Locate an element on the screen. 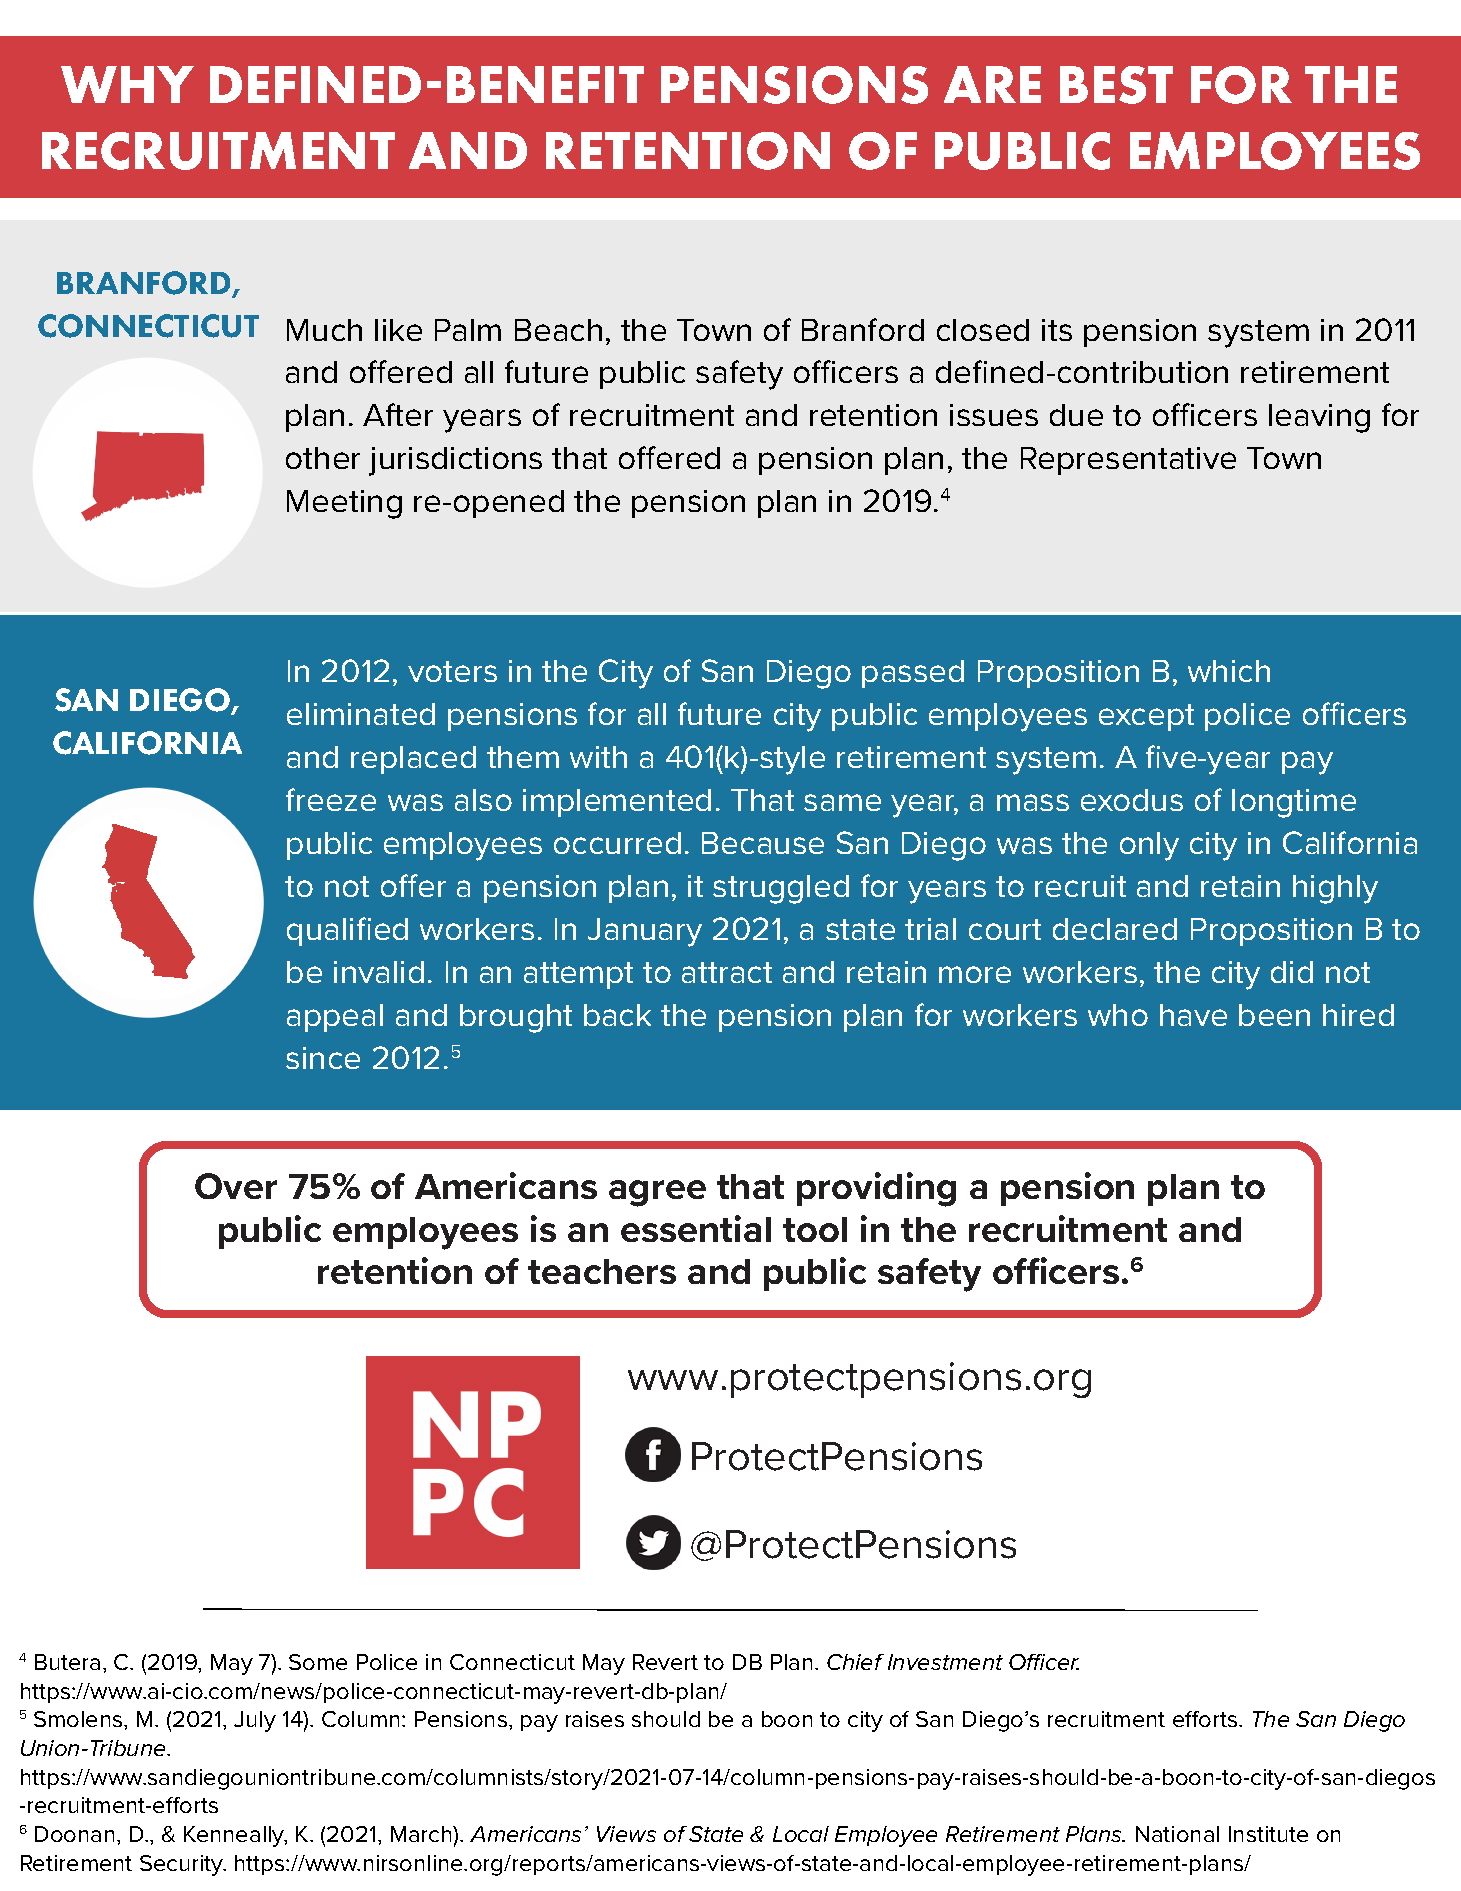  have is located at coordinates (1193, 1015).
